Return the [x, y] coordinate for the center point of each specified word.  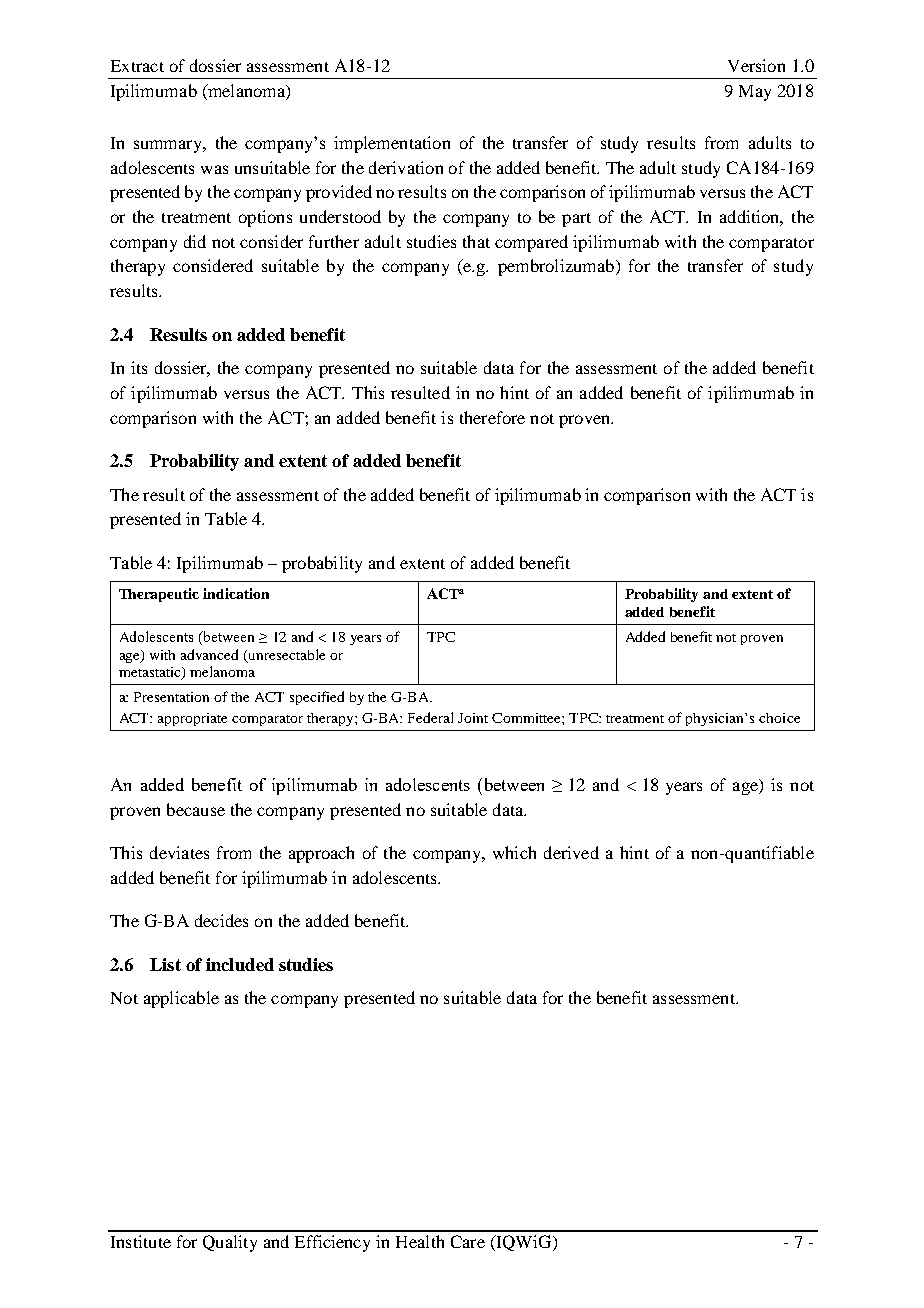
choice [779, 718]
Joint [473, 718]
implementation [392, 144]
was [214, 169]
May [755, 93]
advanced [209, 654]
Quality [230, 1243]
